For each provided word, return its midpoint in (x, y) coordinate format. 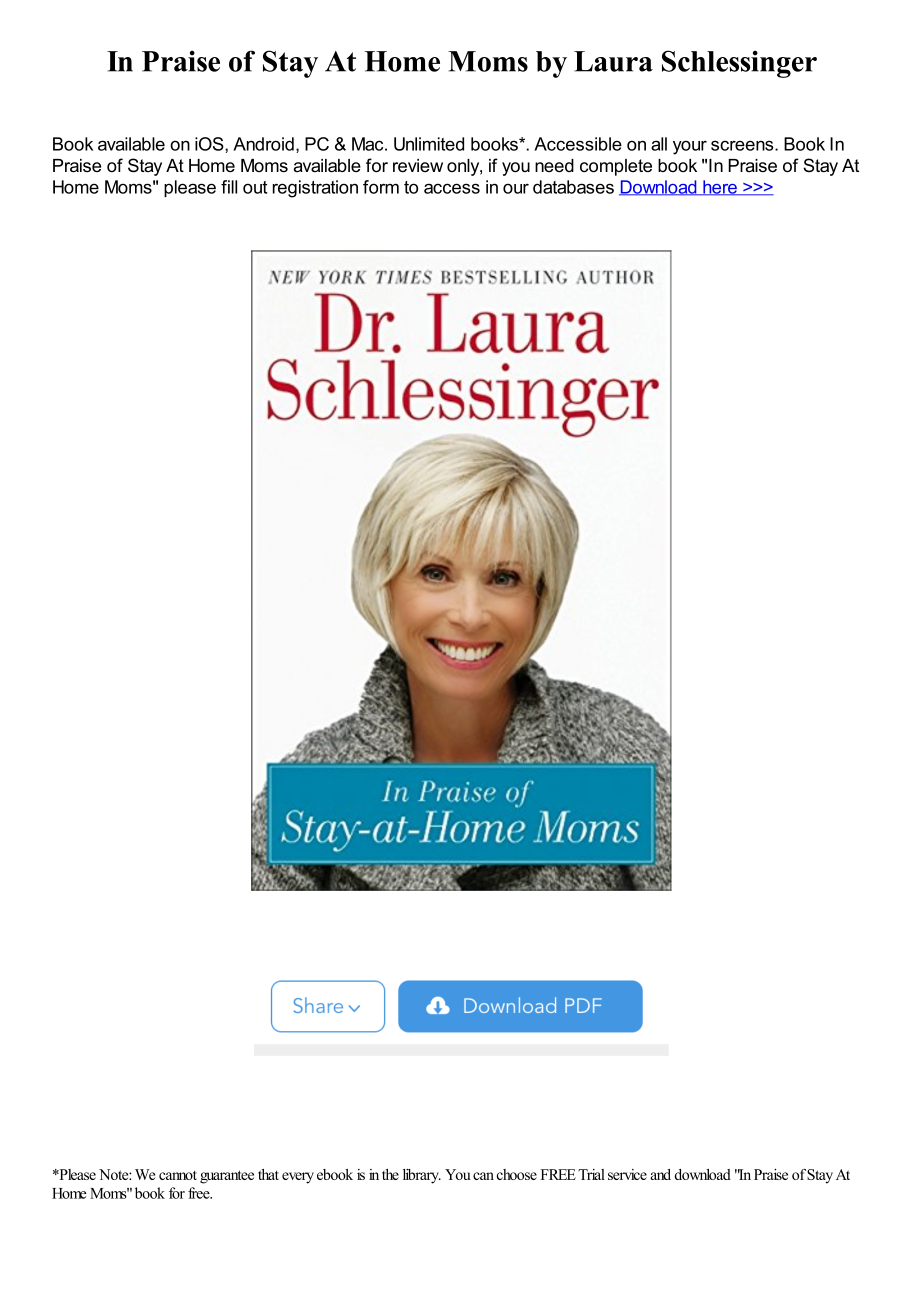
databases (573, 187)
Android (263, 144)
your (690, 147)
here (720, 188)
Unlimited (429, 144)
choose (517, 1174)
